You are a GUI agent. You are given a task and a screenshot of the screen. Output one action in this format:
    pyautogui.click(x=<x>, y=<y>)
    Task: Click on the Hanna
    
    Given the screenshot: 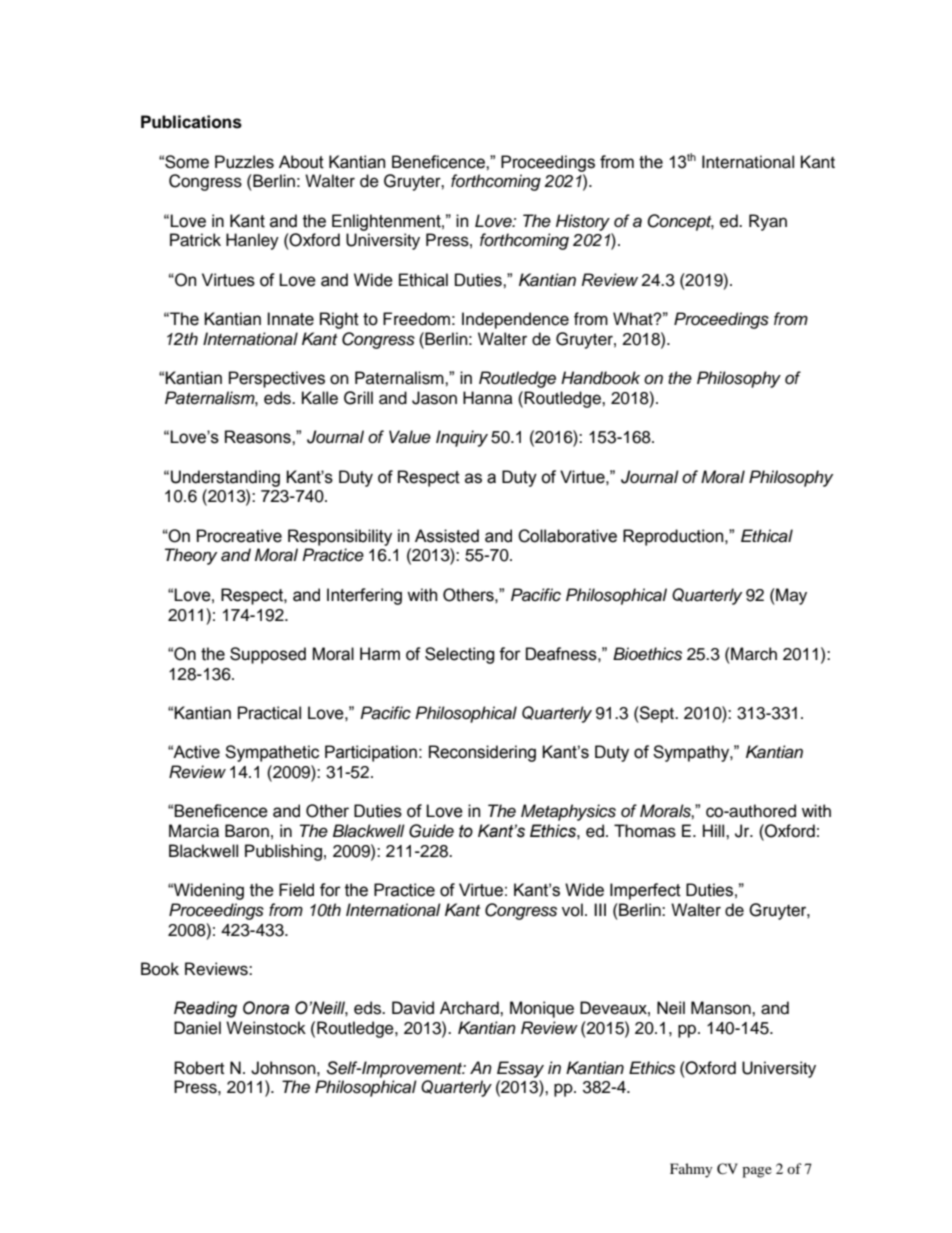 What is the action you would take?
    pyautogui.click(x=488, y=398)
